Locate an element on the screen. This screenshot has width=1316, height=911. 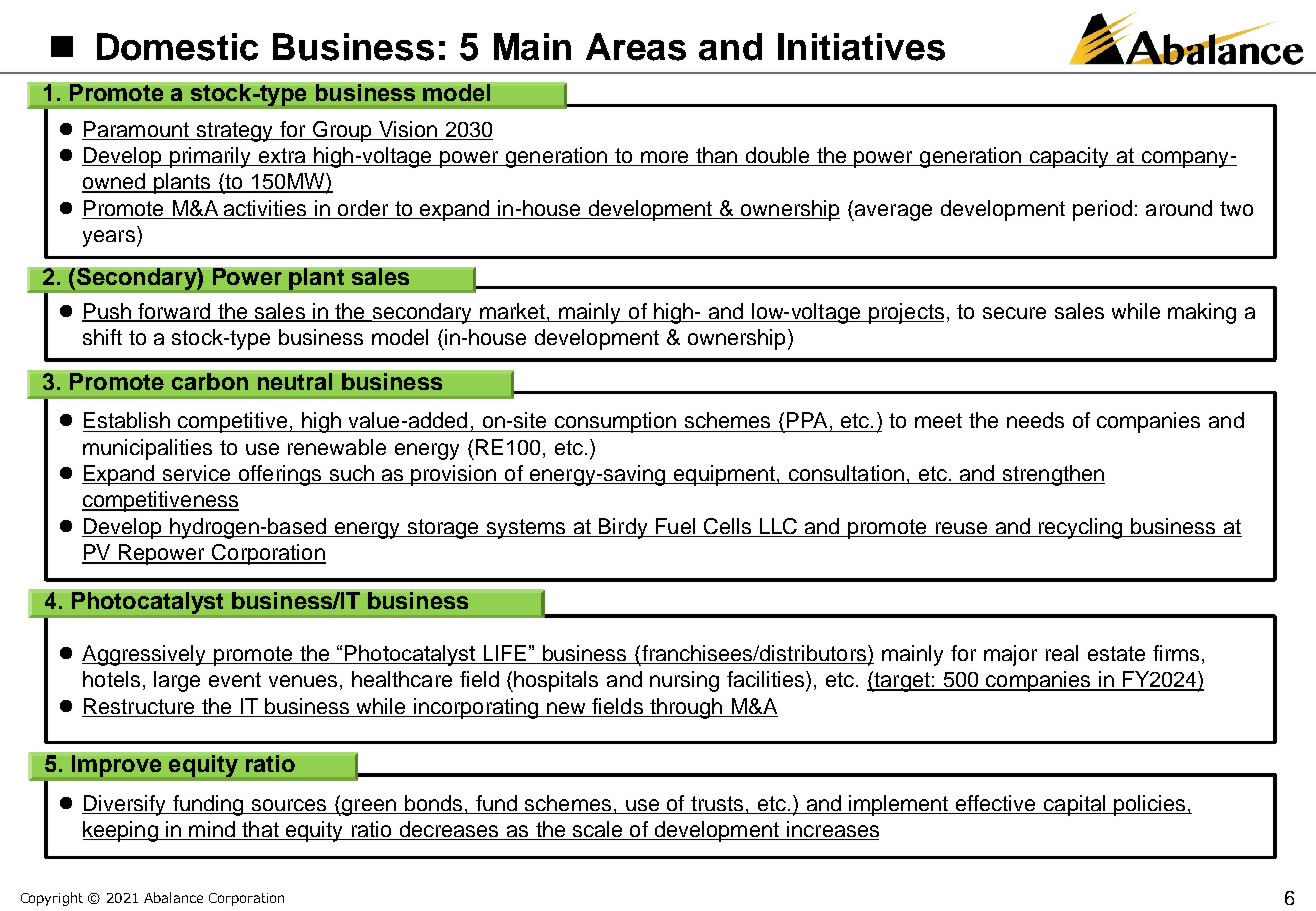
strengthen is located at coordinates (1052, 475).
